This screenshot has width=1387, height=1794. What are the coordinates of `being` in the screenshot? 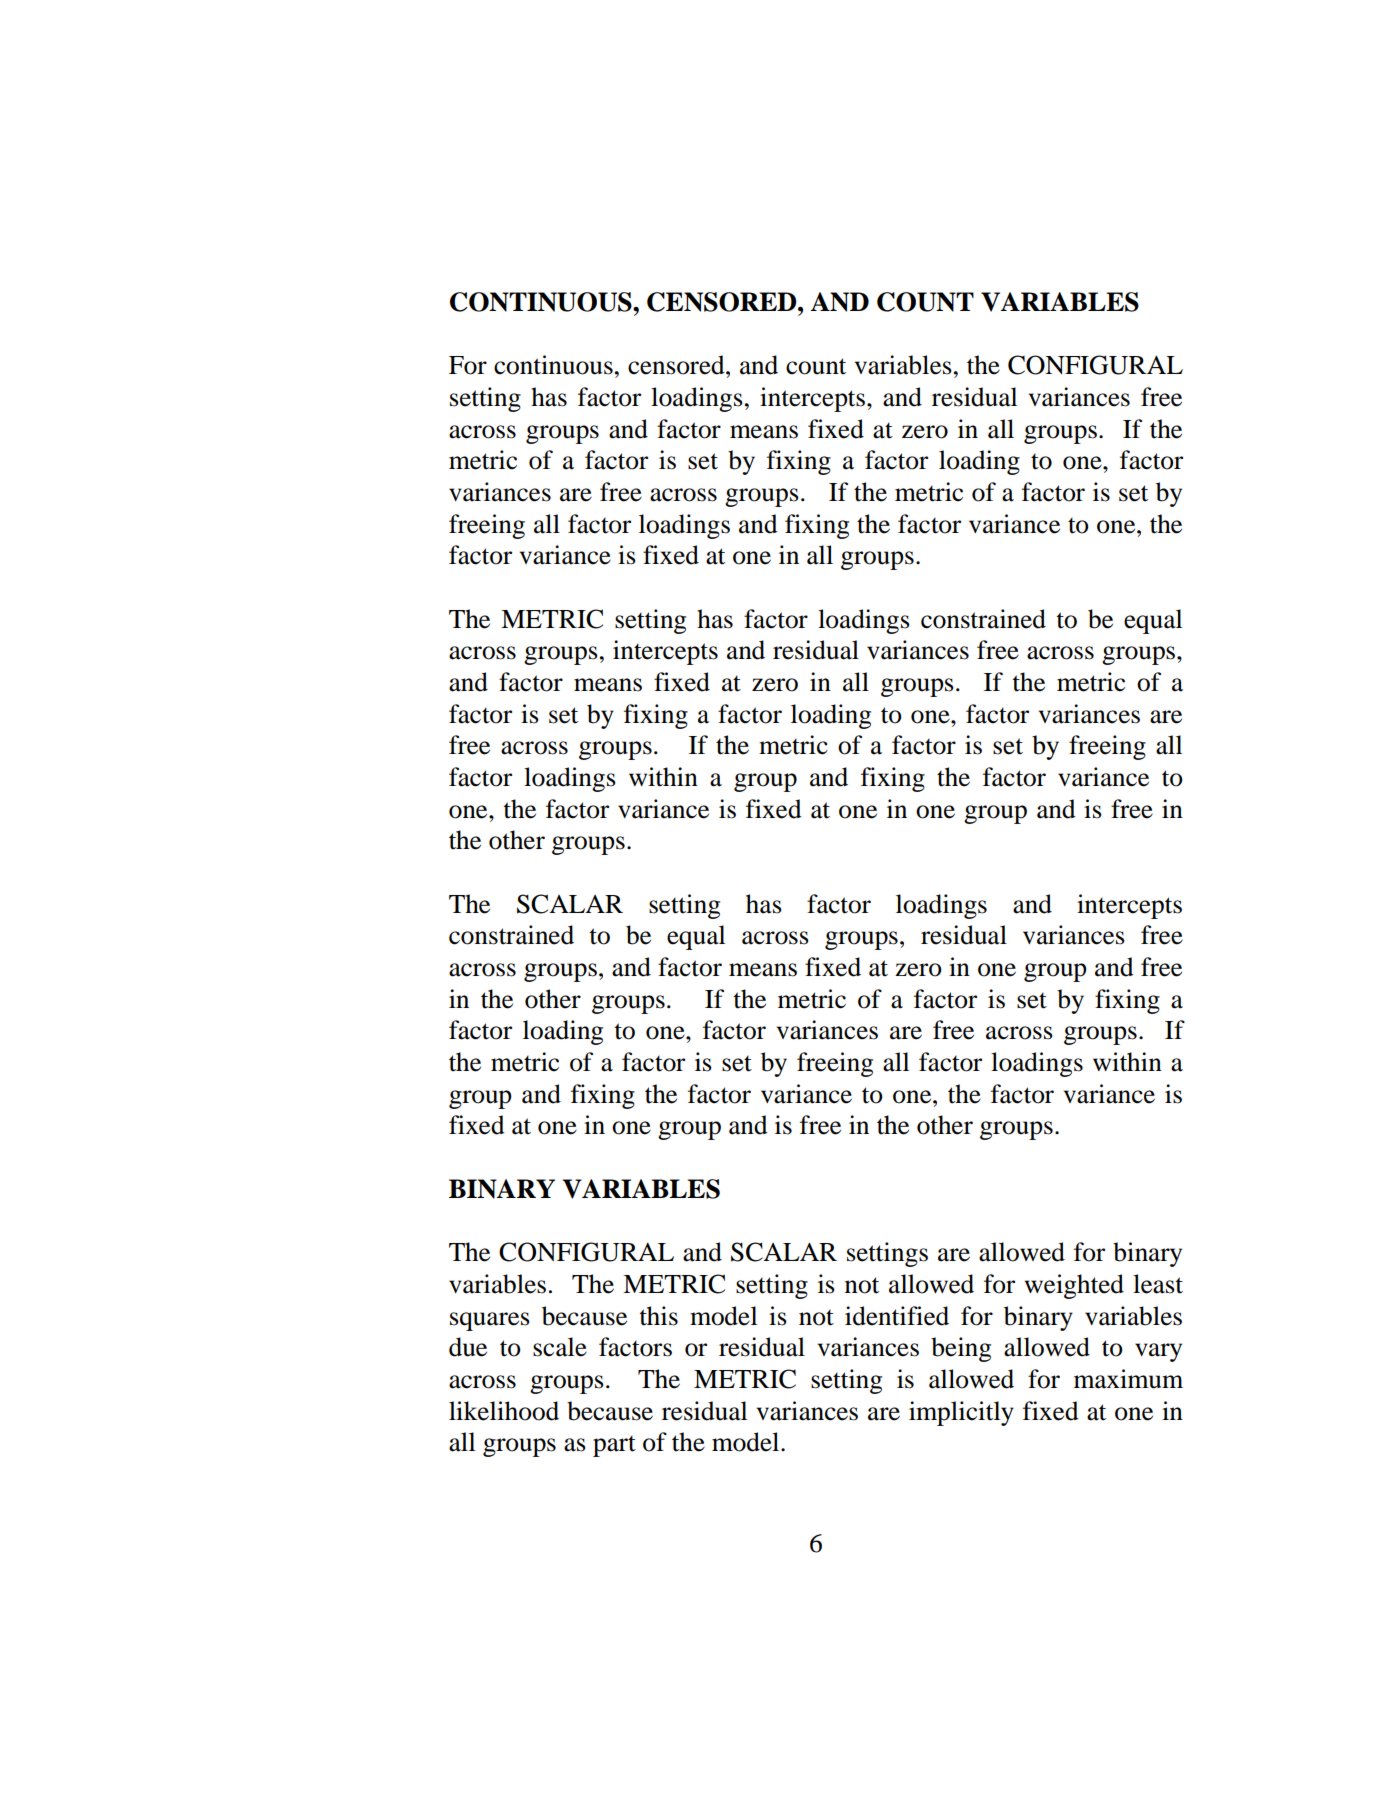 It's located at (961, 1349).
